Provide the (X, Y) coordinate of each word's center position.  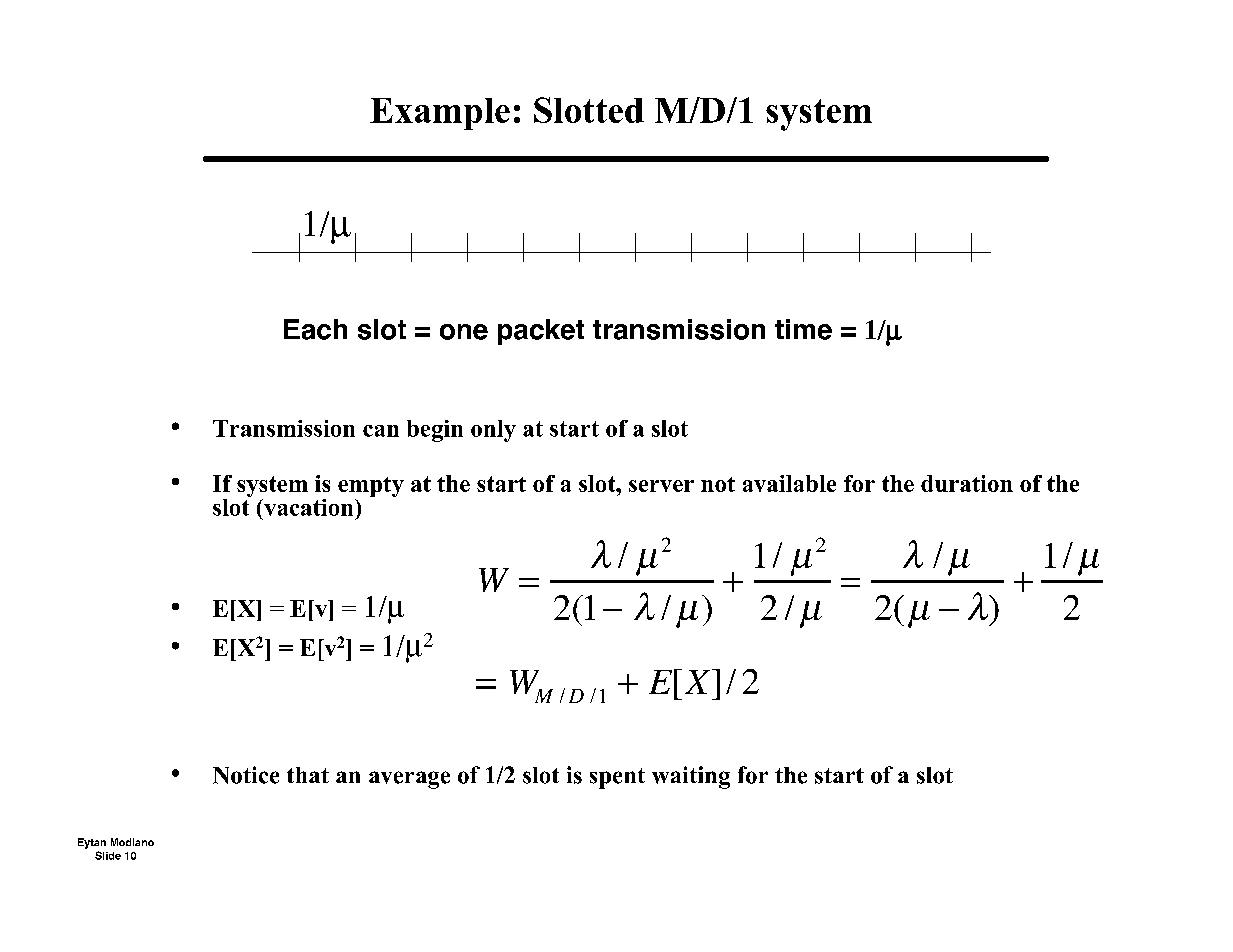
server (661, 486)
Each (315, 329)
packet (541, 332)
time (803, 329)
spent (617, 778)
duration (967, 483)
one (464, 332)
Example (440, 114)
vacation (309, 507)
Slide (108, 855)
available (789, 483)
